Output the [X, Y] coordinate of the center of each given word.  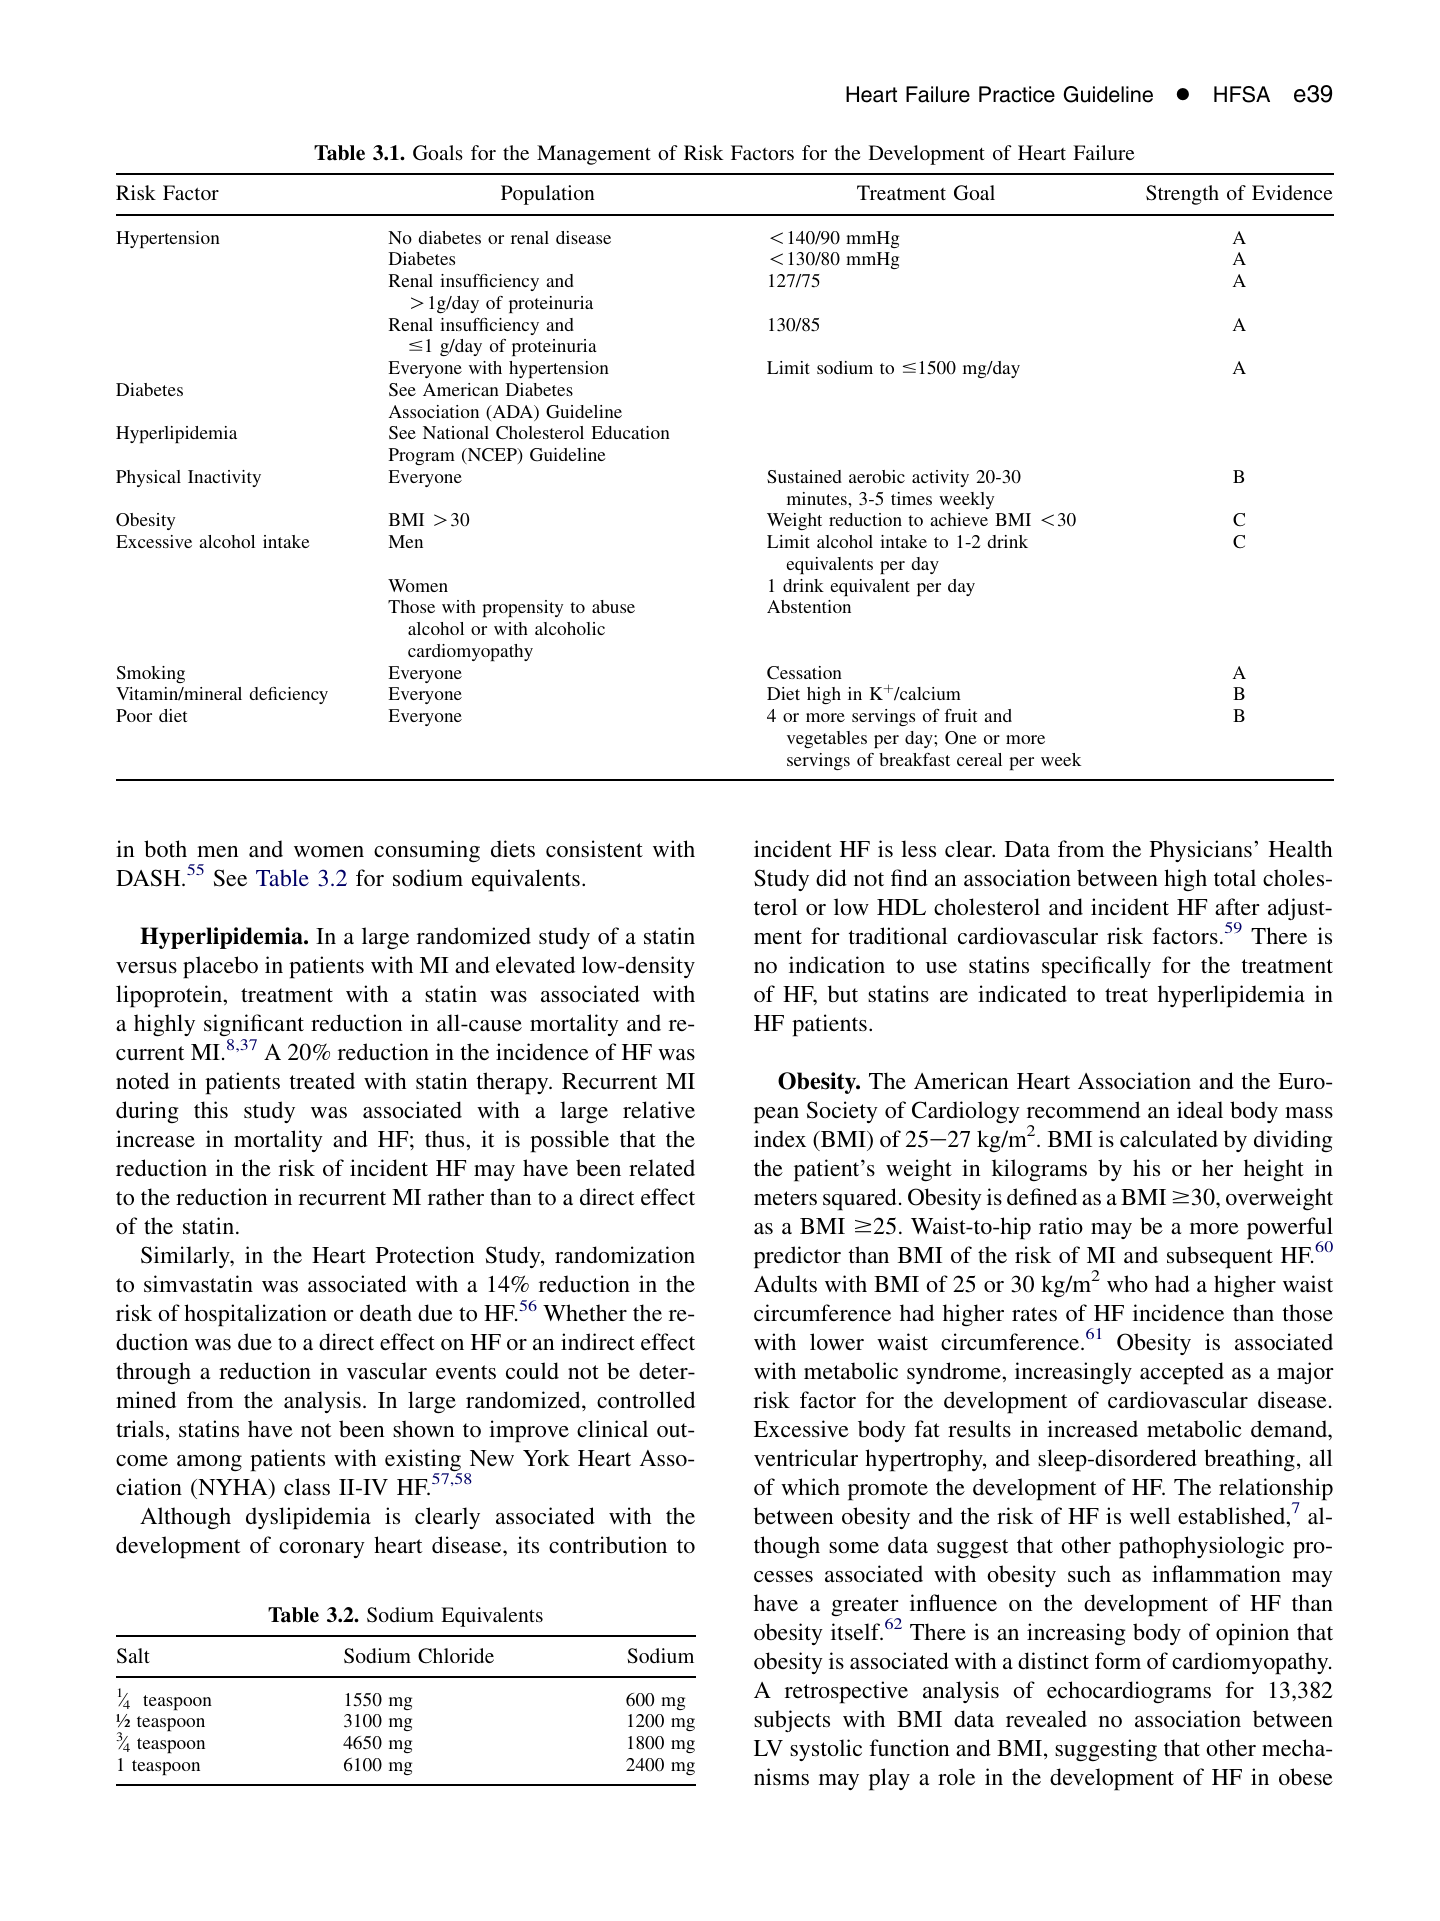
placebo [220, 967]
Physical [148, 478]
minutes [818, 498]
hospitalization [255, 1315]
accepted [1182, 1373]
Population [548, 195]
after [1237, 906]
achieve [959, 519]
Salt [133, 1656]
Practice [1017, 94]
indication [837, 964]
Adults [785, 1283]
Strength [1182, 195]
